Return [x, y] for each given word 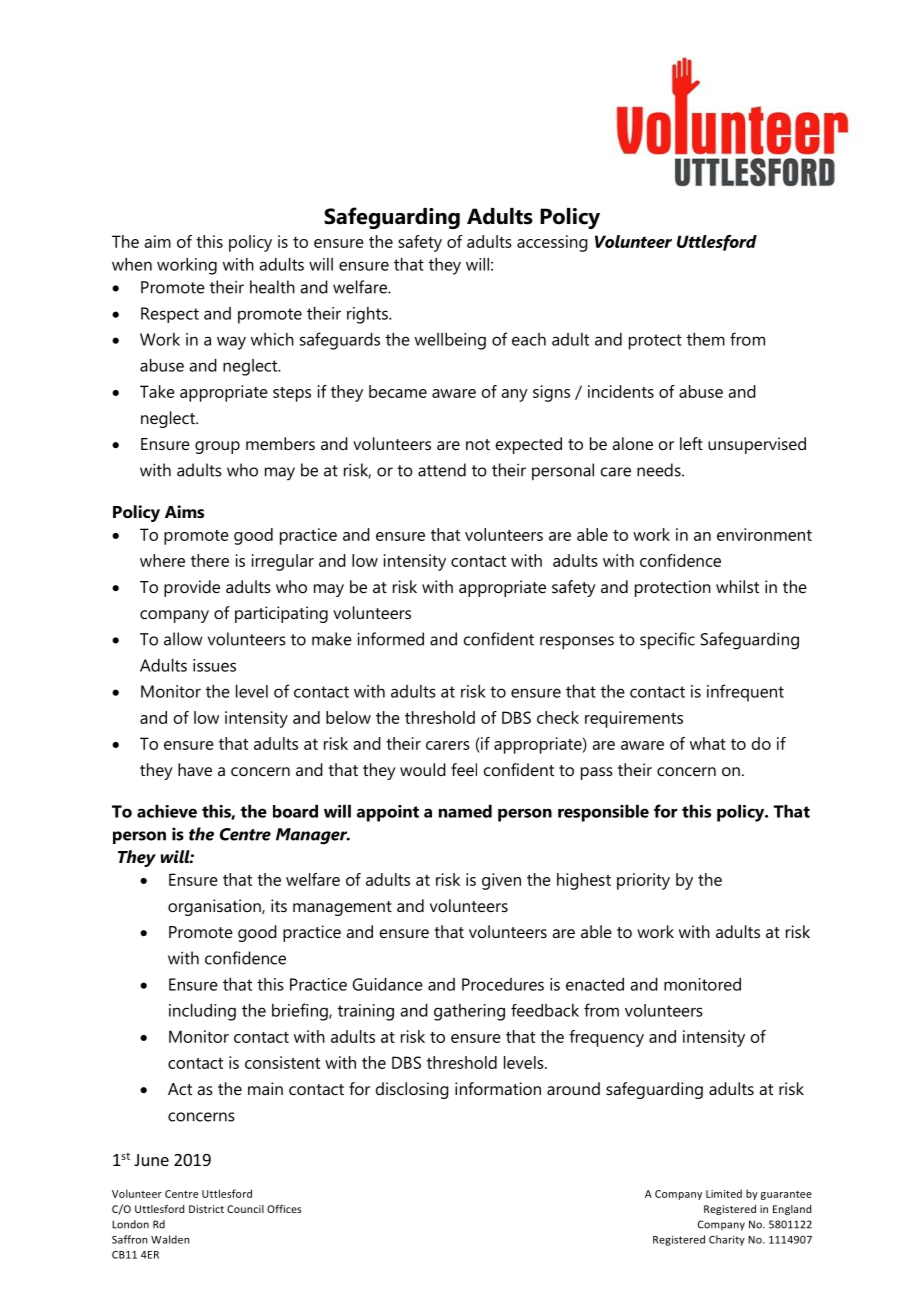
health [272, 287]
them [706, 339]
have [195, 769]
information [498, 1088]
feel [464, 769]
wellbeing [450, 341]
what [708, 743]
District [206, 1209]
